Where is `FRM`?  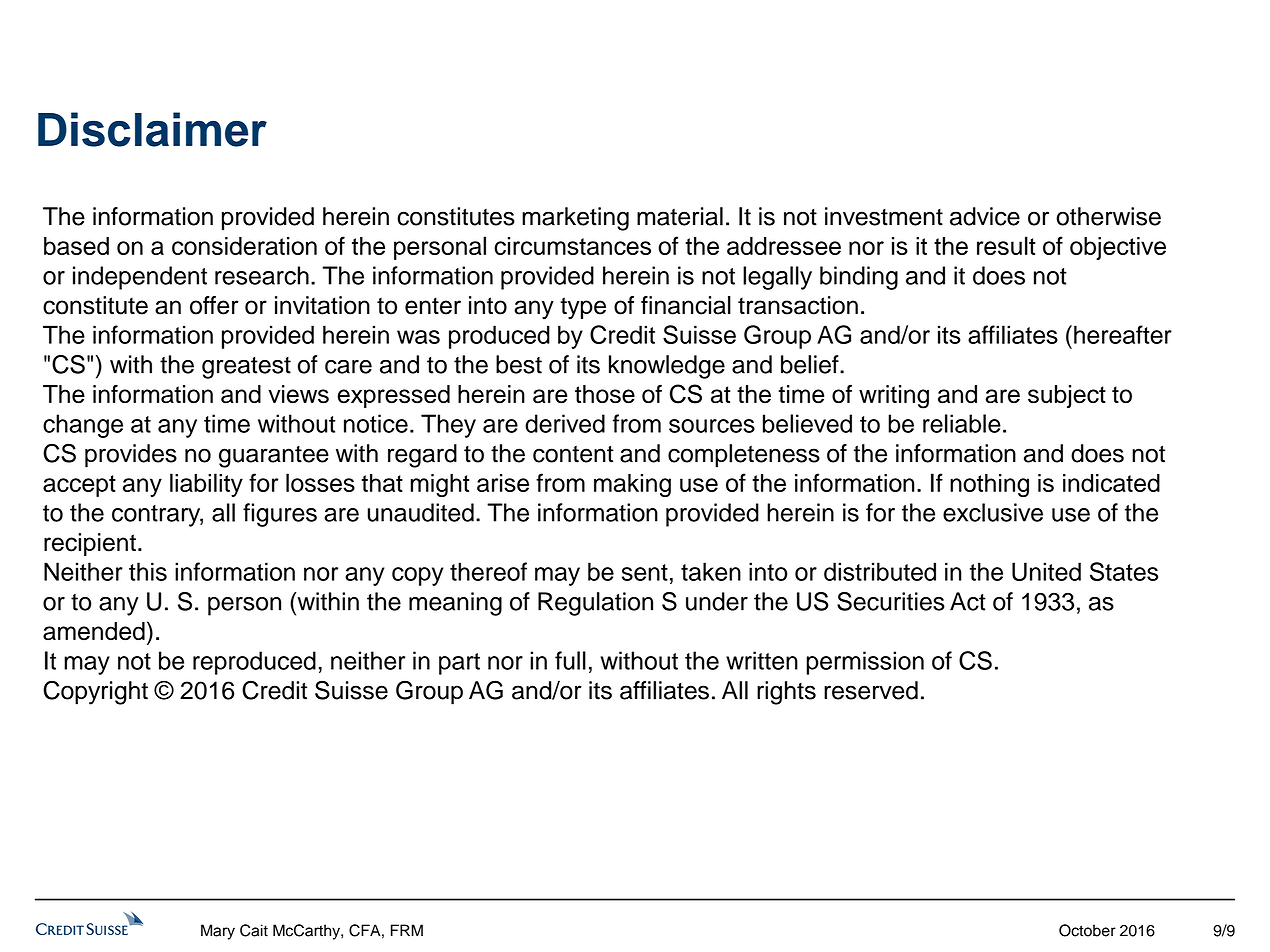 FRM is located at coordinates (407, 930).
